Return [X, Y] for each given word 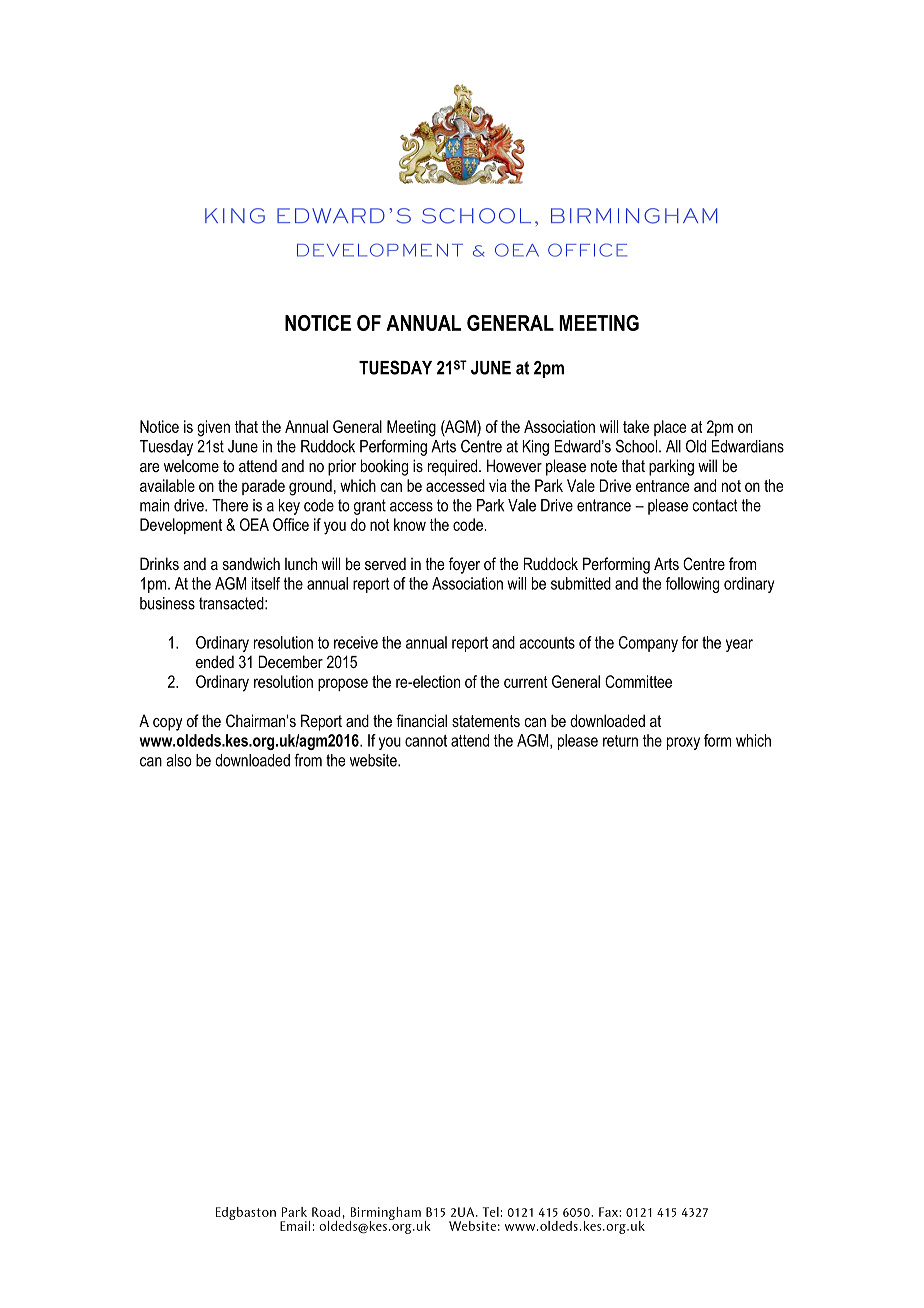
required [454, 467]
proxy [683, 743]
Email [295, 1226]
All [673, 446]
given [213, 428]
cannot [426, 741]
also [179, 760]
